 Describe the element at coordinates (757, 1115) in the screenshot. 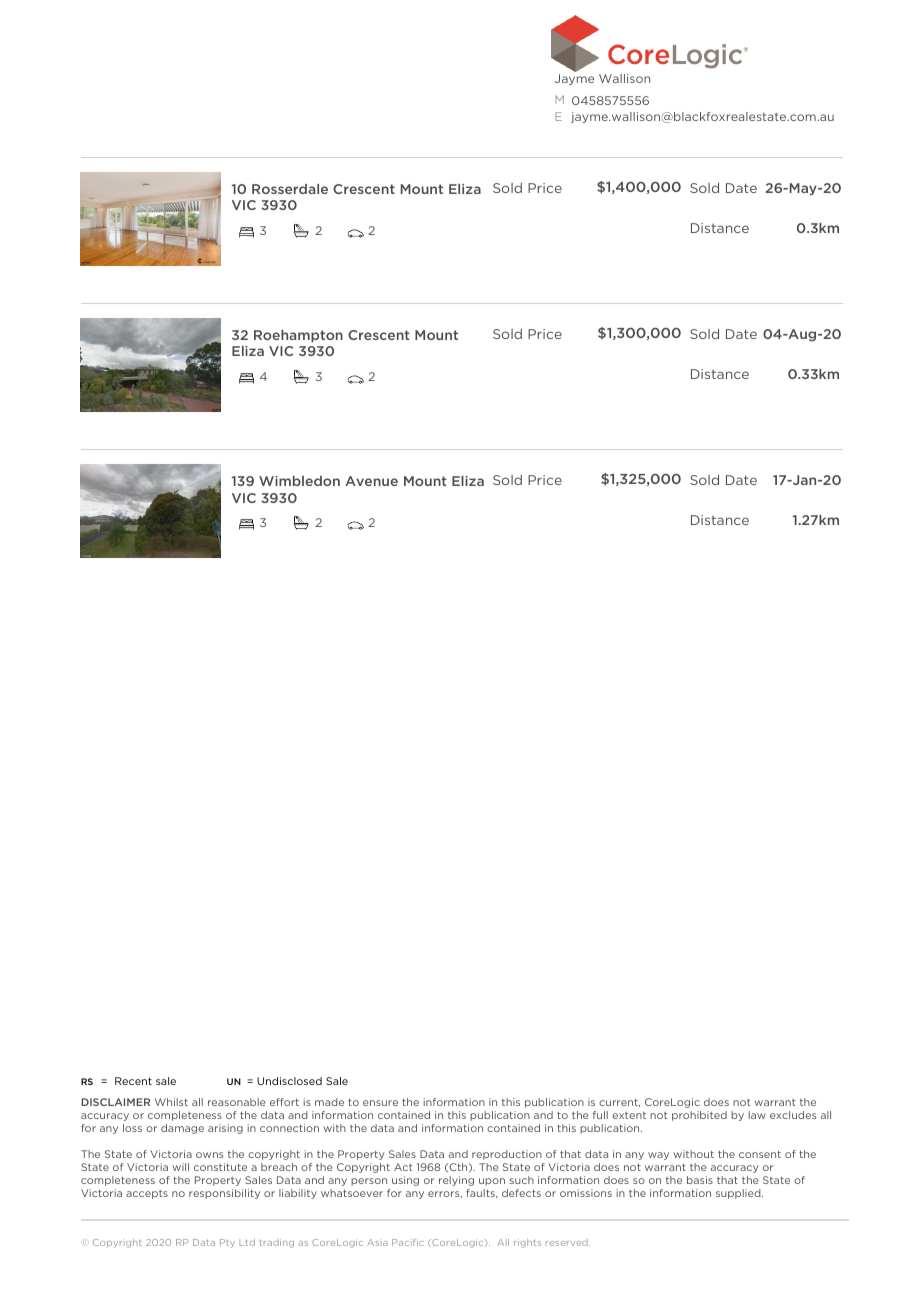

I see `law` at that location.
